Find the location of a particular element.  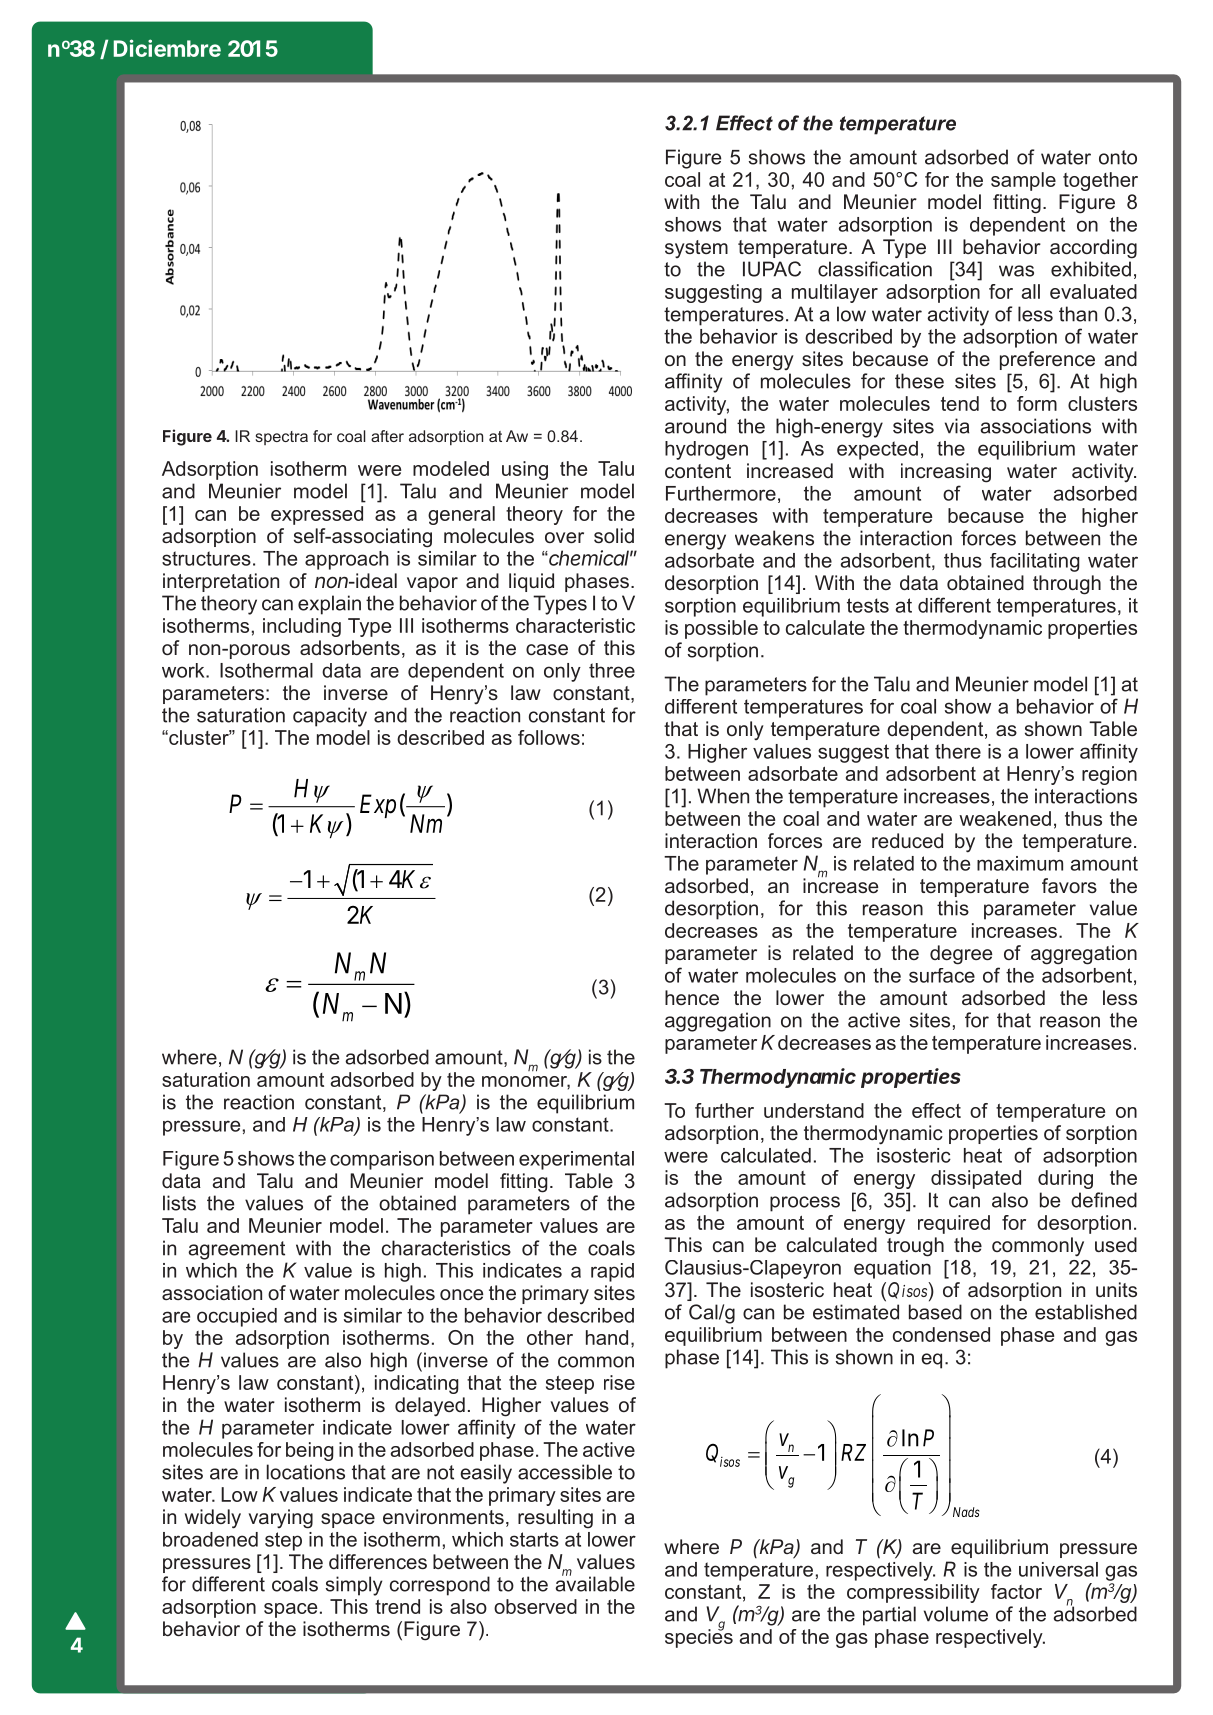

spectra is located at coordinates (281, 438).
